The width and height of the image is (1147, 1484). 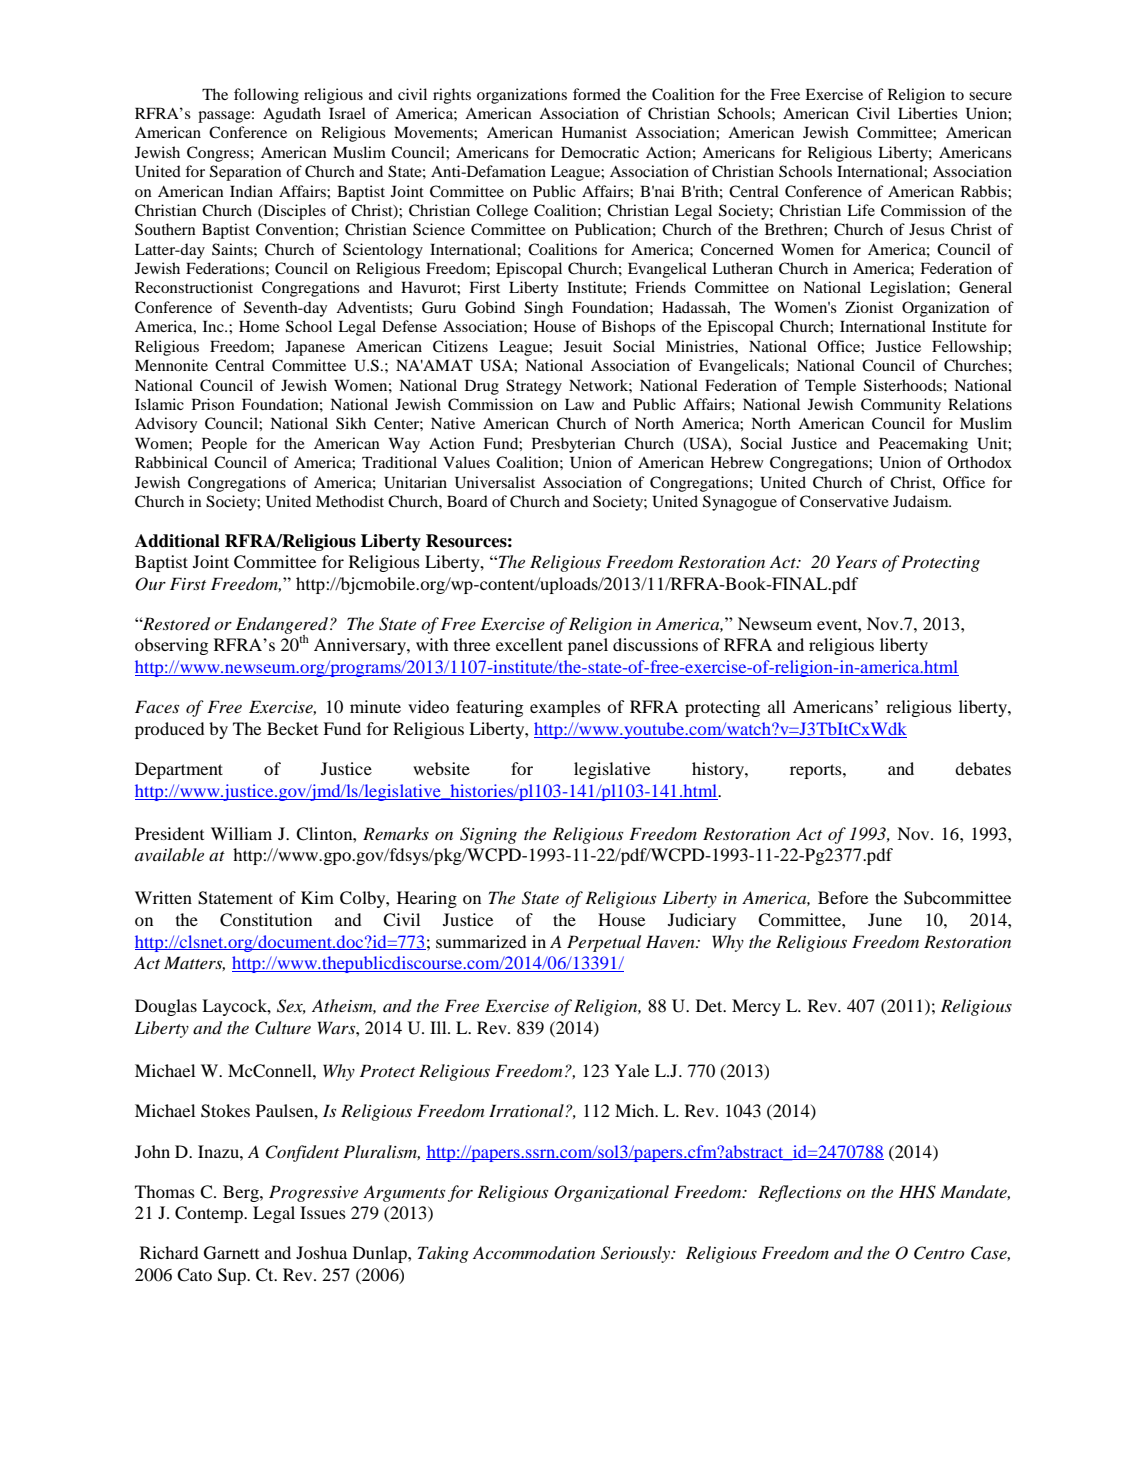 I want to click on People, so click(x=224, y=445).
